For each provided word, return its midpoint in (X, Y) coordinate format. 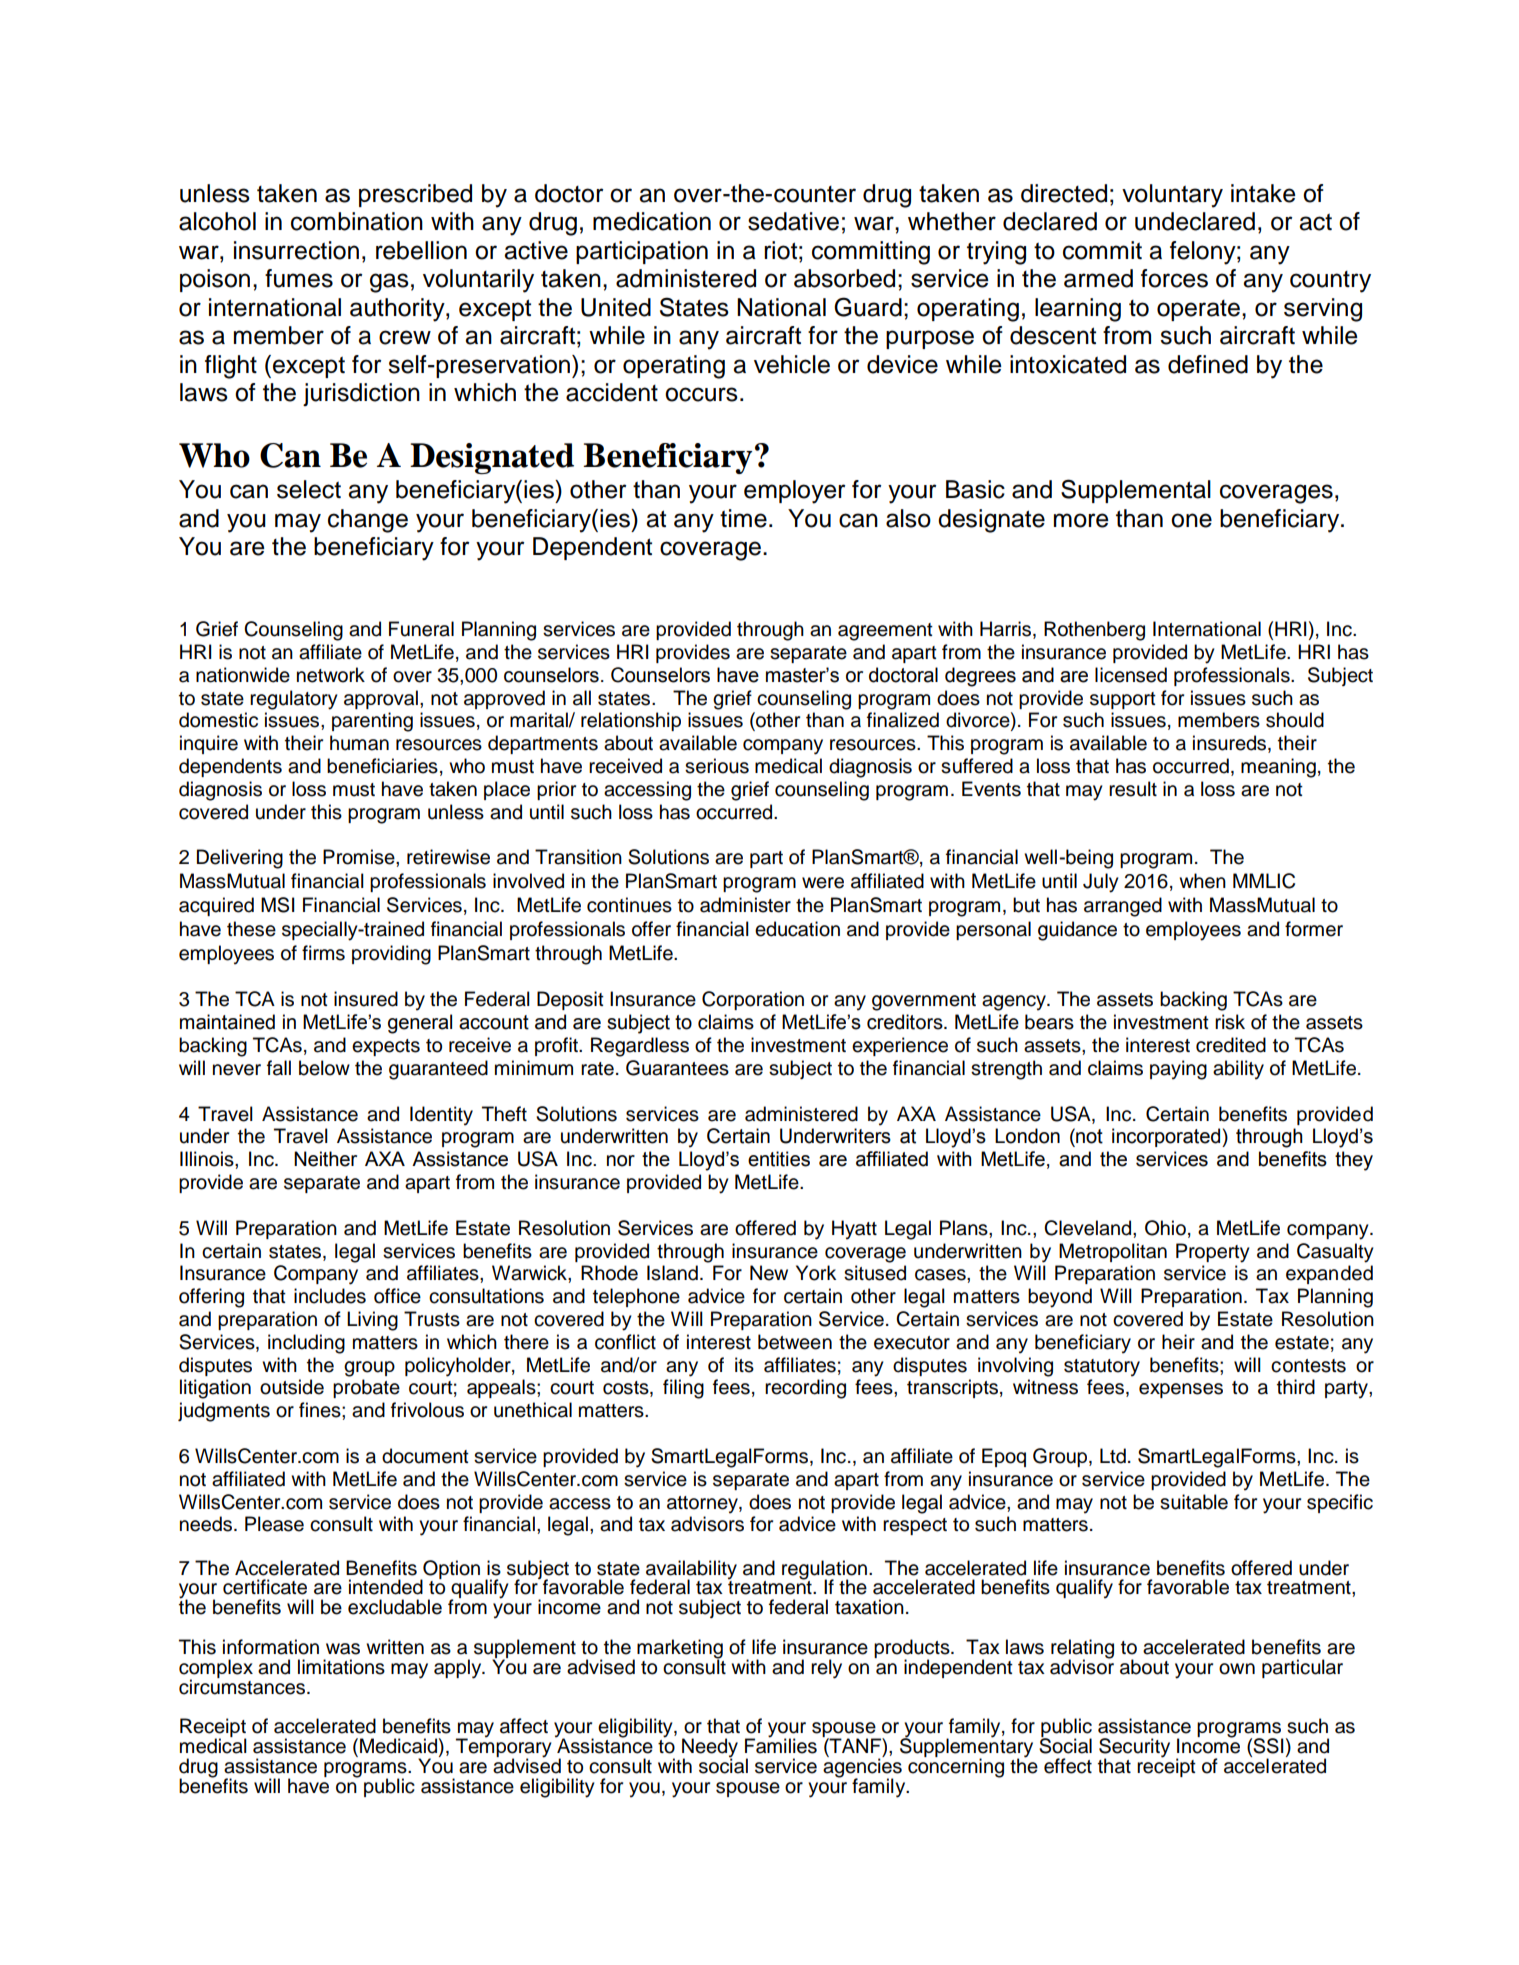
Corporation (753, 1000)
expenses (1181, 1390)
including (306, 1344)
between (795, 1342)
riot (780, 250)
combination (357, 221)
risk (1230, 1022)
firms (323, 953)
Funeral (421, 629)
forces (1174, 278)
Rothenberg (1094, 631)
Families (781, 1745)
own (1237, 1669)
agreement (885, 632)
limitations (341, 1667)
